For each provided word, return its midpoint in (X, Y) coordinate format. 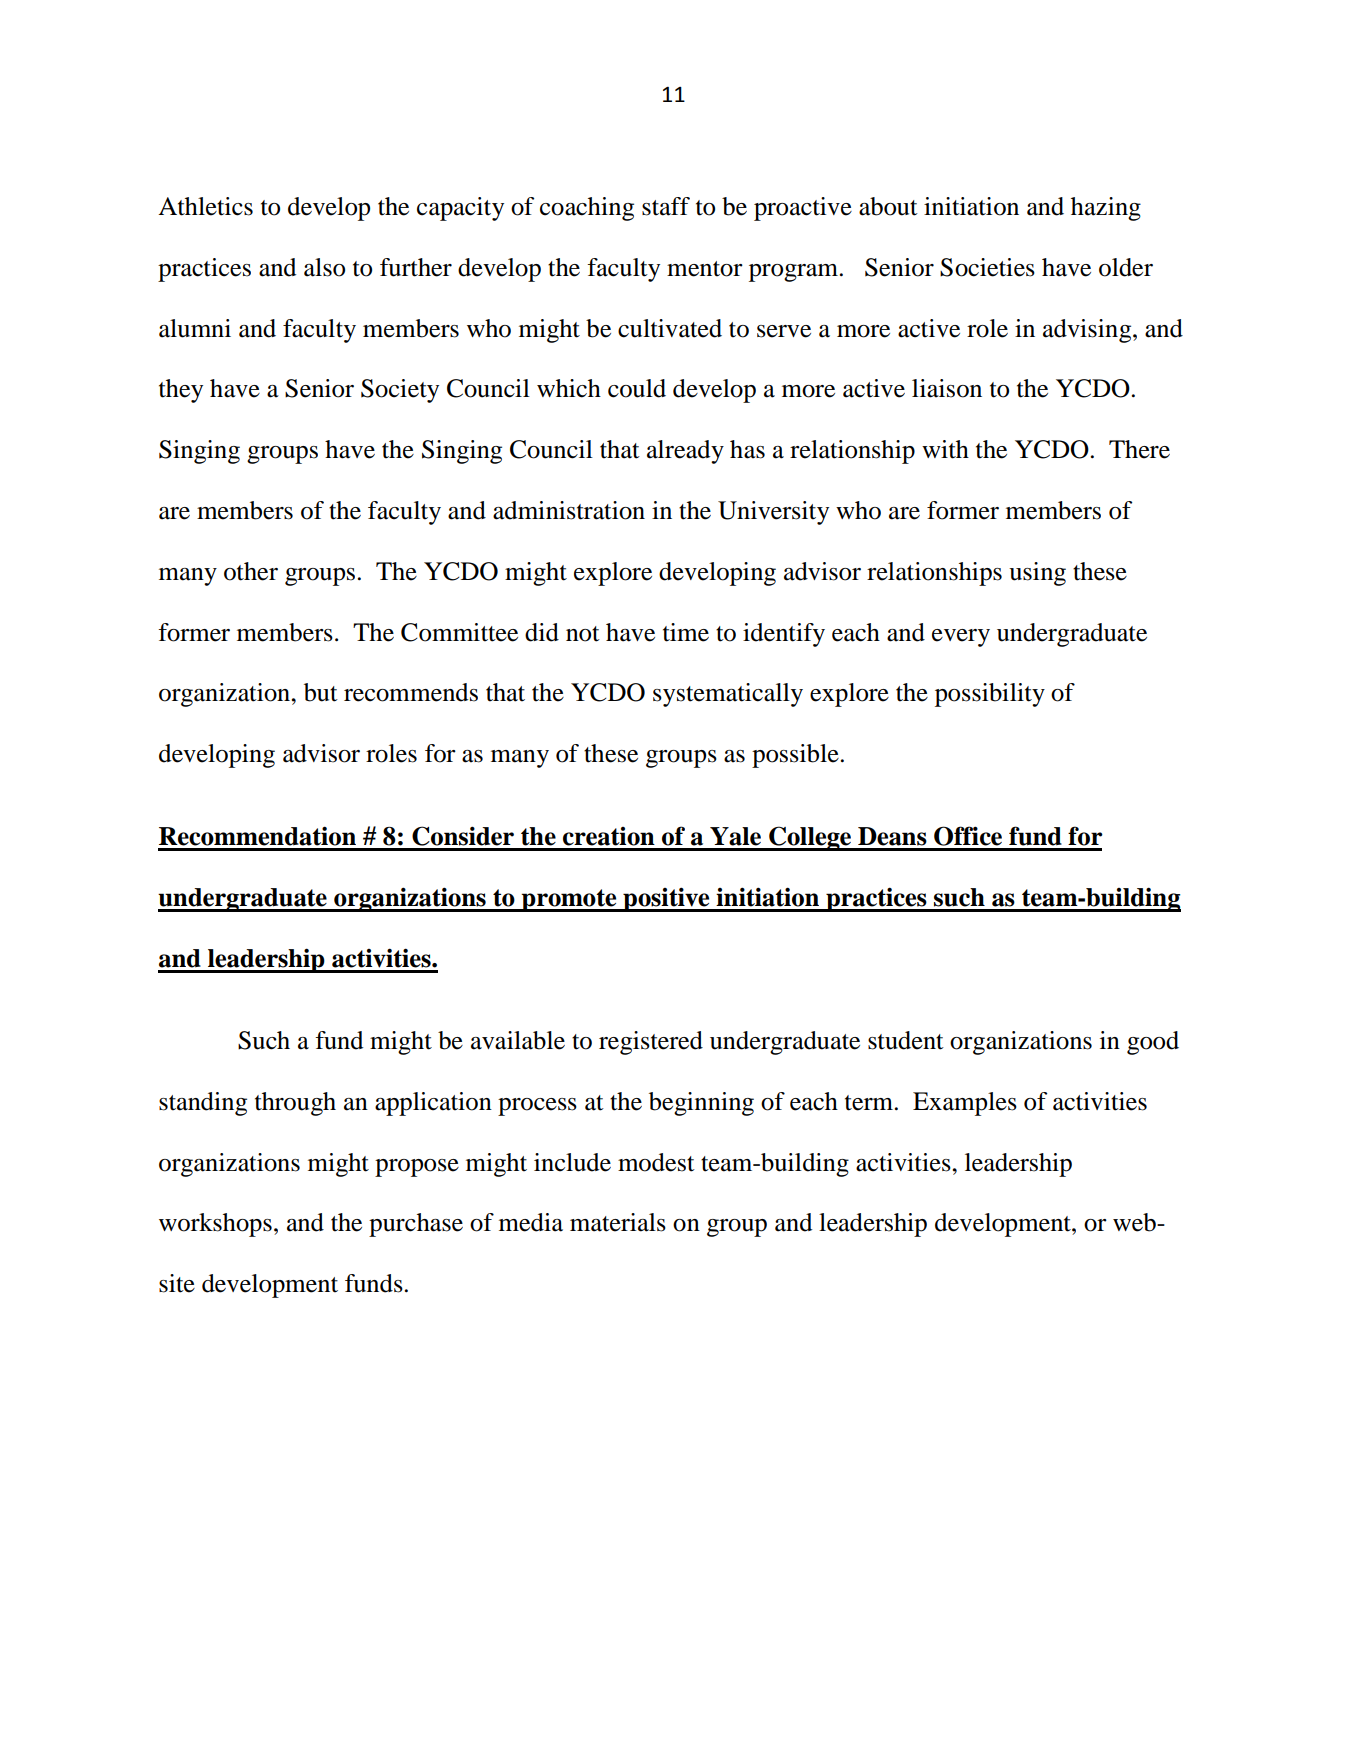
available (518, 1040)
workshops (215, 1225)
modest (656, 1162)
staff (666, 206)
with (945, 449)
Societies (987, 267)
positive (666, 899)
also (324, 267)
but (321, 692)
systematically (728, 695)
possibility (990, 695)
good (1153, 1043)
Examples (965, 1104)
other (251, 571)
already (685, 452)
